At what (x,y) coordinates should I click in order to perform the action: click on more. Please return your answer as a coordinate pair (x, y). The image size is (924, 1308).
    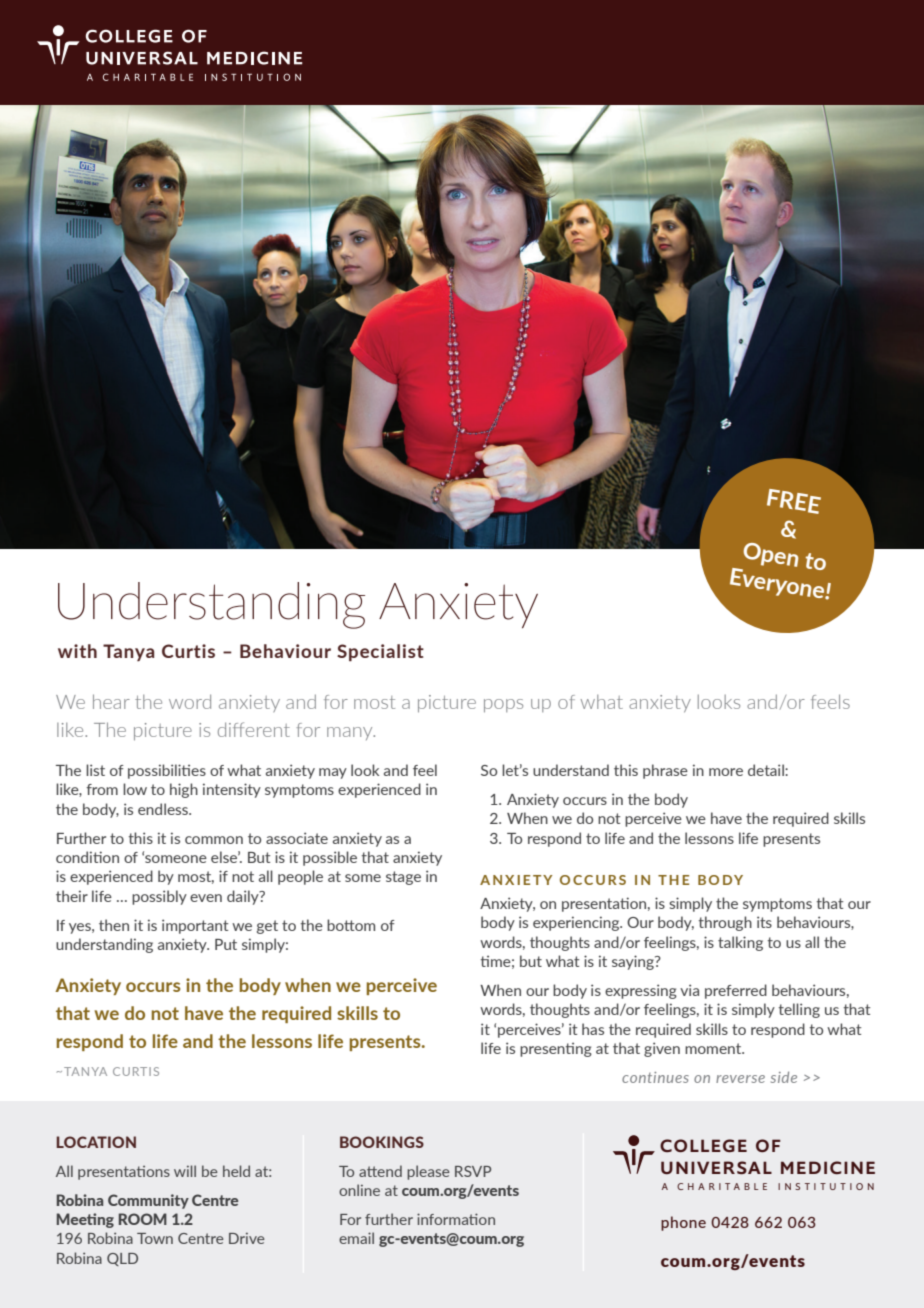
    Looking at the image, I should click on (726, 772).
